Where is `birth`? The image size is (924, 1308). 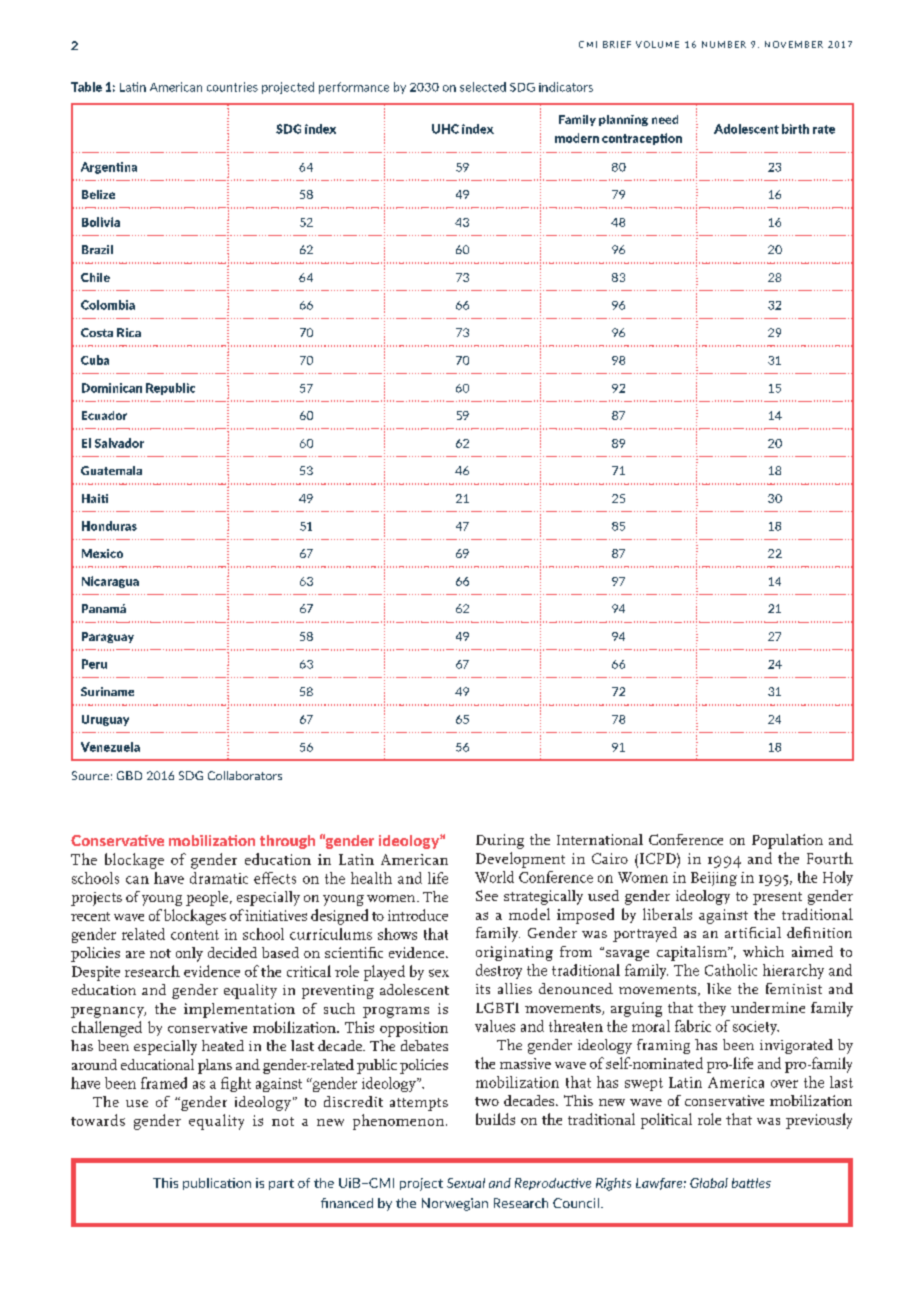
birth is located at coordinates (795, 129).
